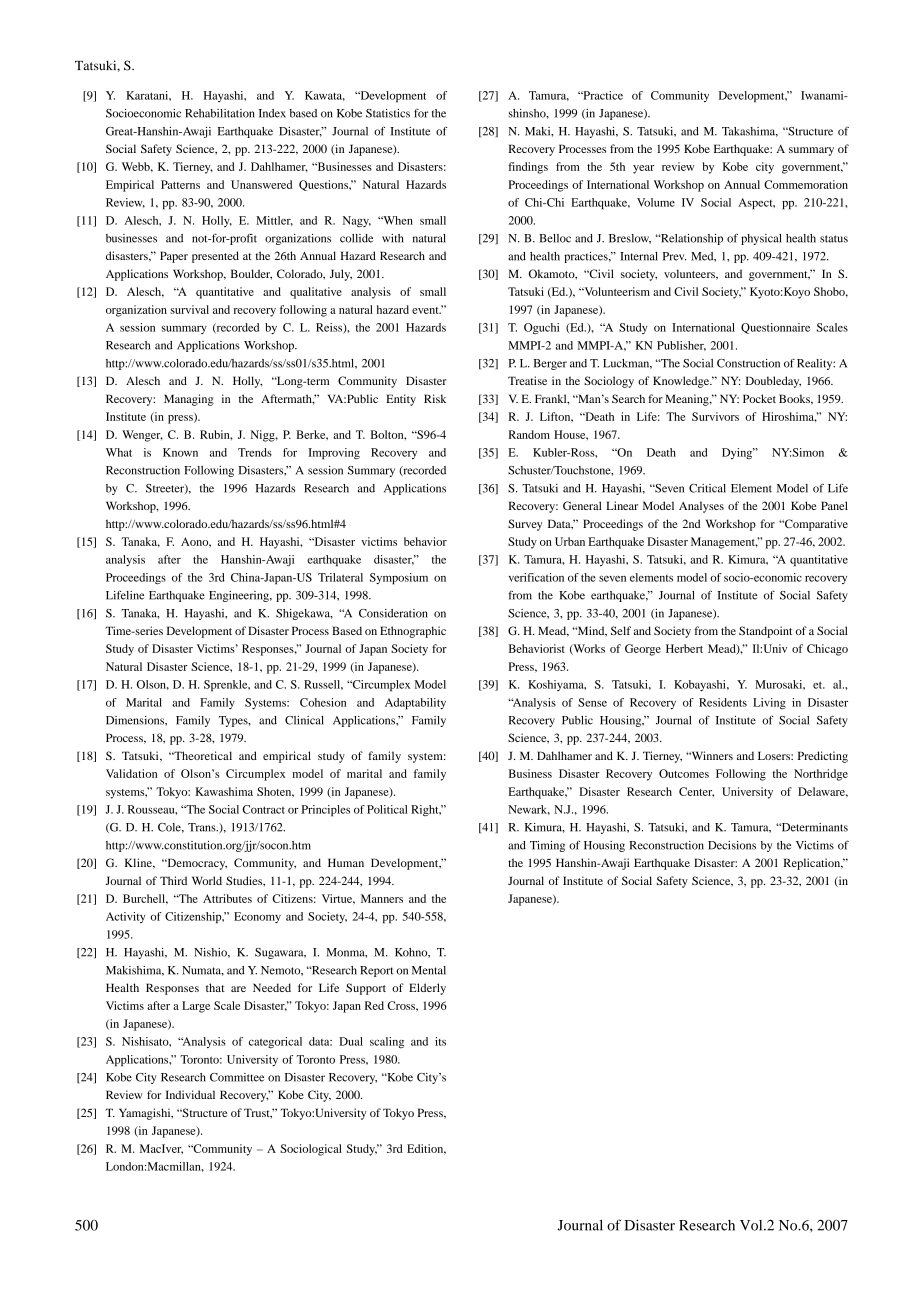  I want to click on Winners, so click(711, 755).
